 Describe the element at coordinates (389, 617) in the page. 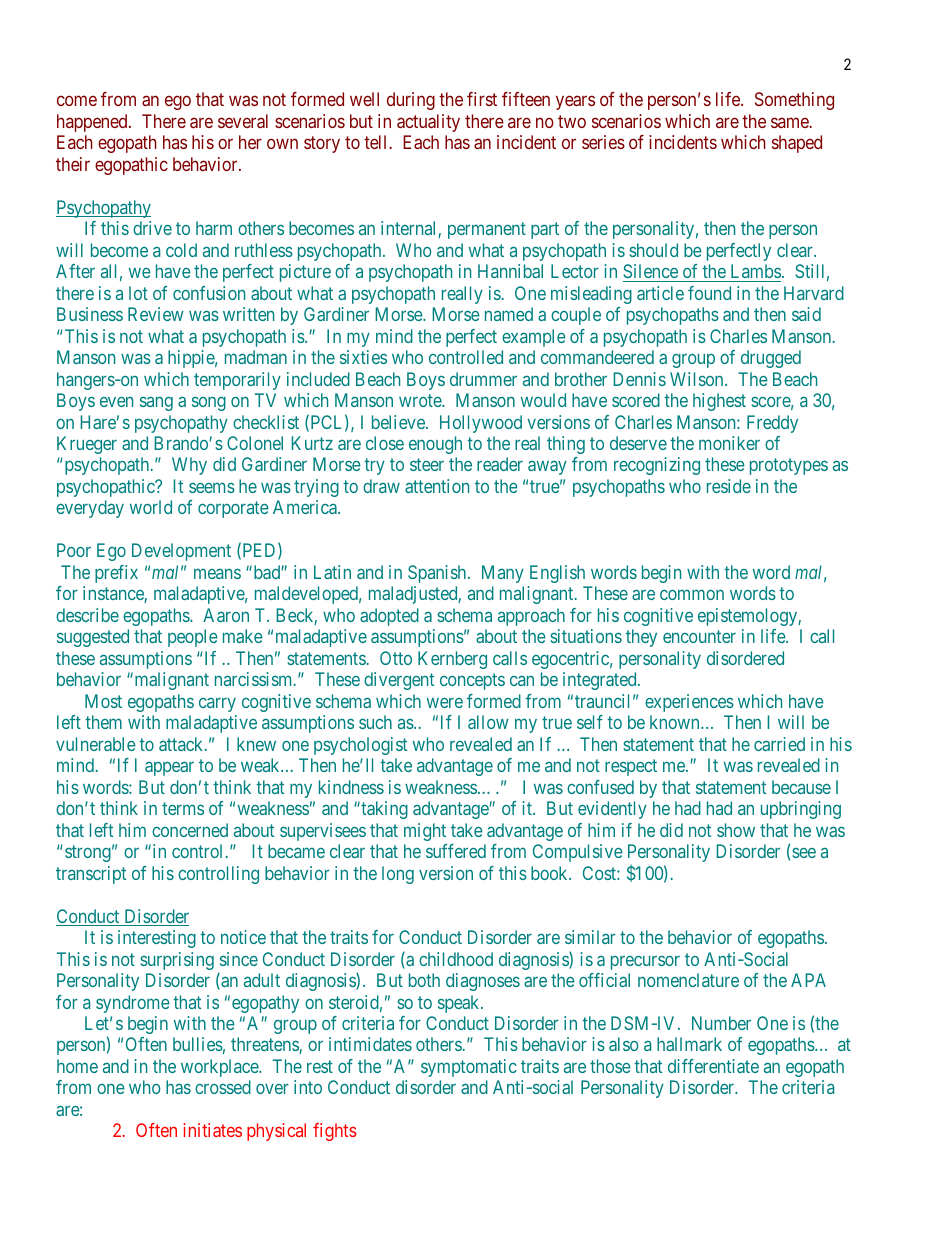

I see `adopted` at that location.
